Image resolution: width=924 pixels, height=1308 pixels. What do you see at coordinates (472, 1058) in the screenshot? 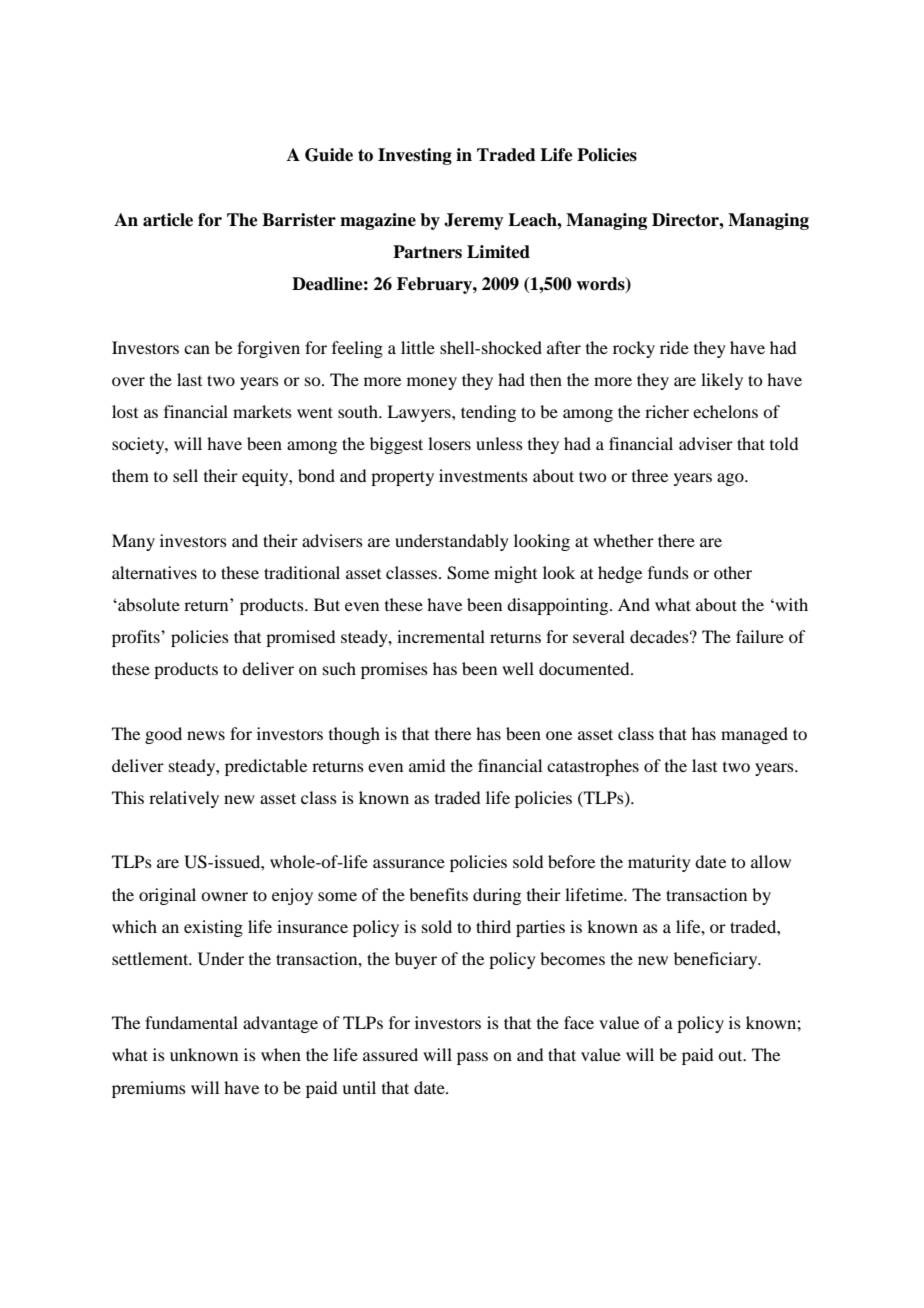
I see `pass` at bounding box center [472, 1058].
